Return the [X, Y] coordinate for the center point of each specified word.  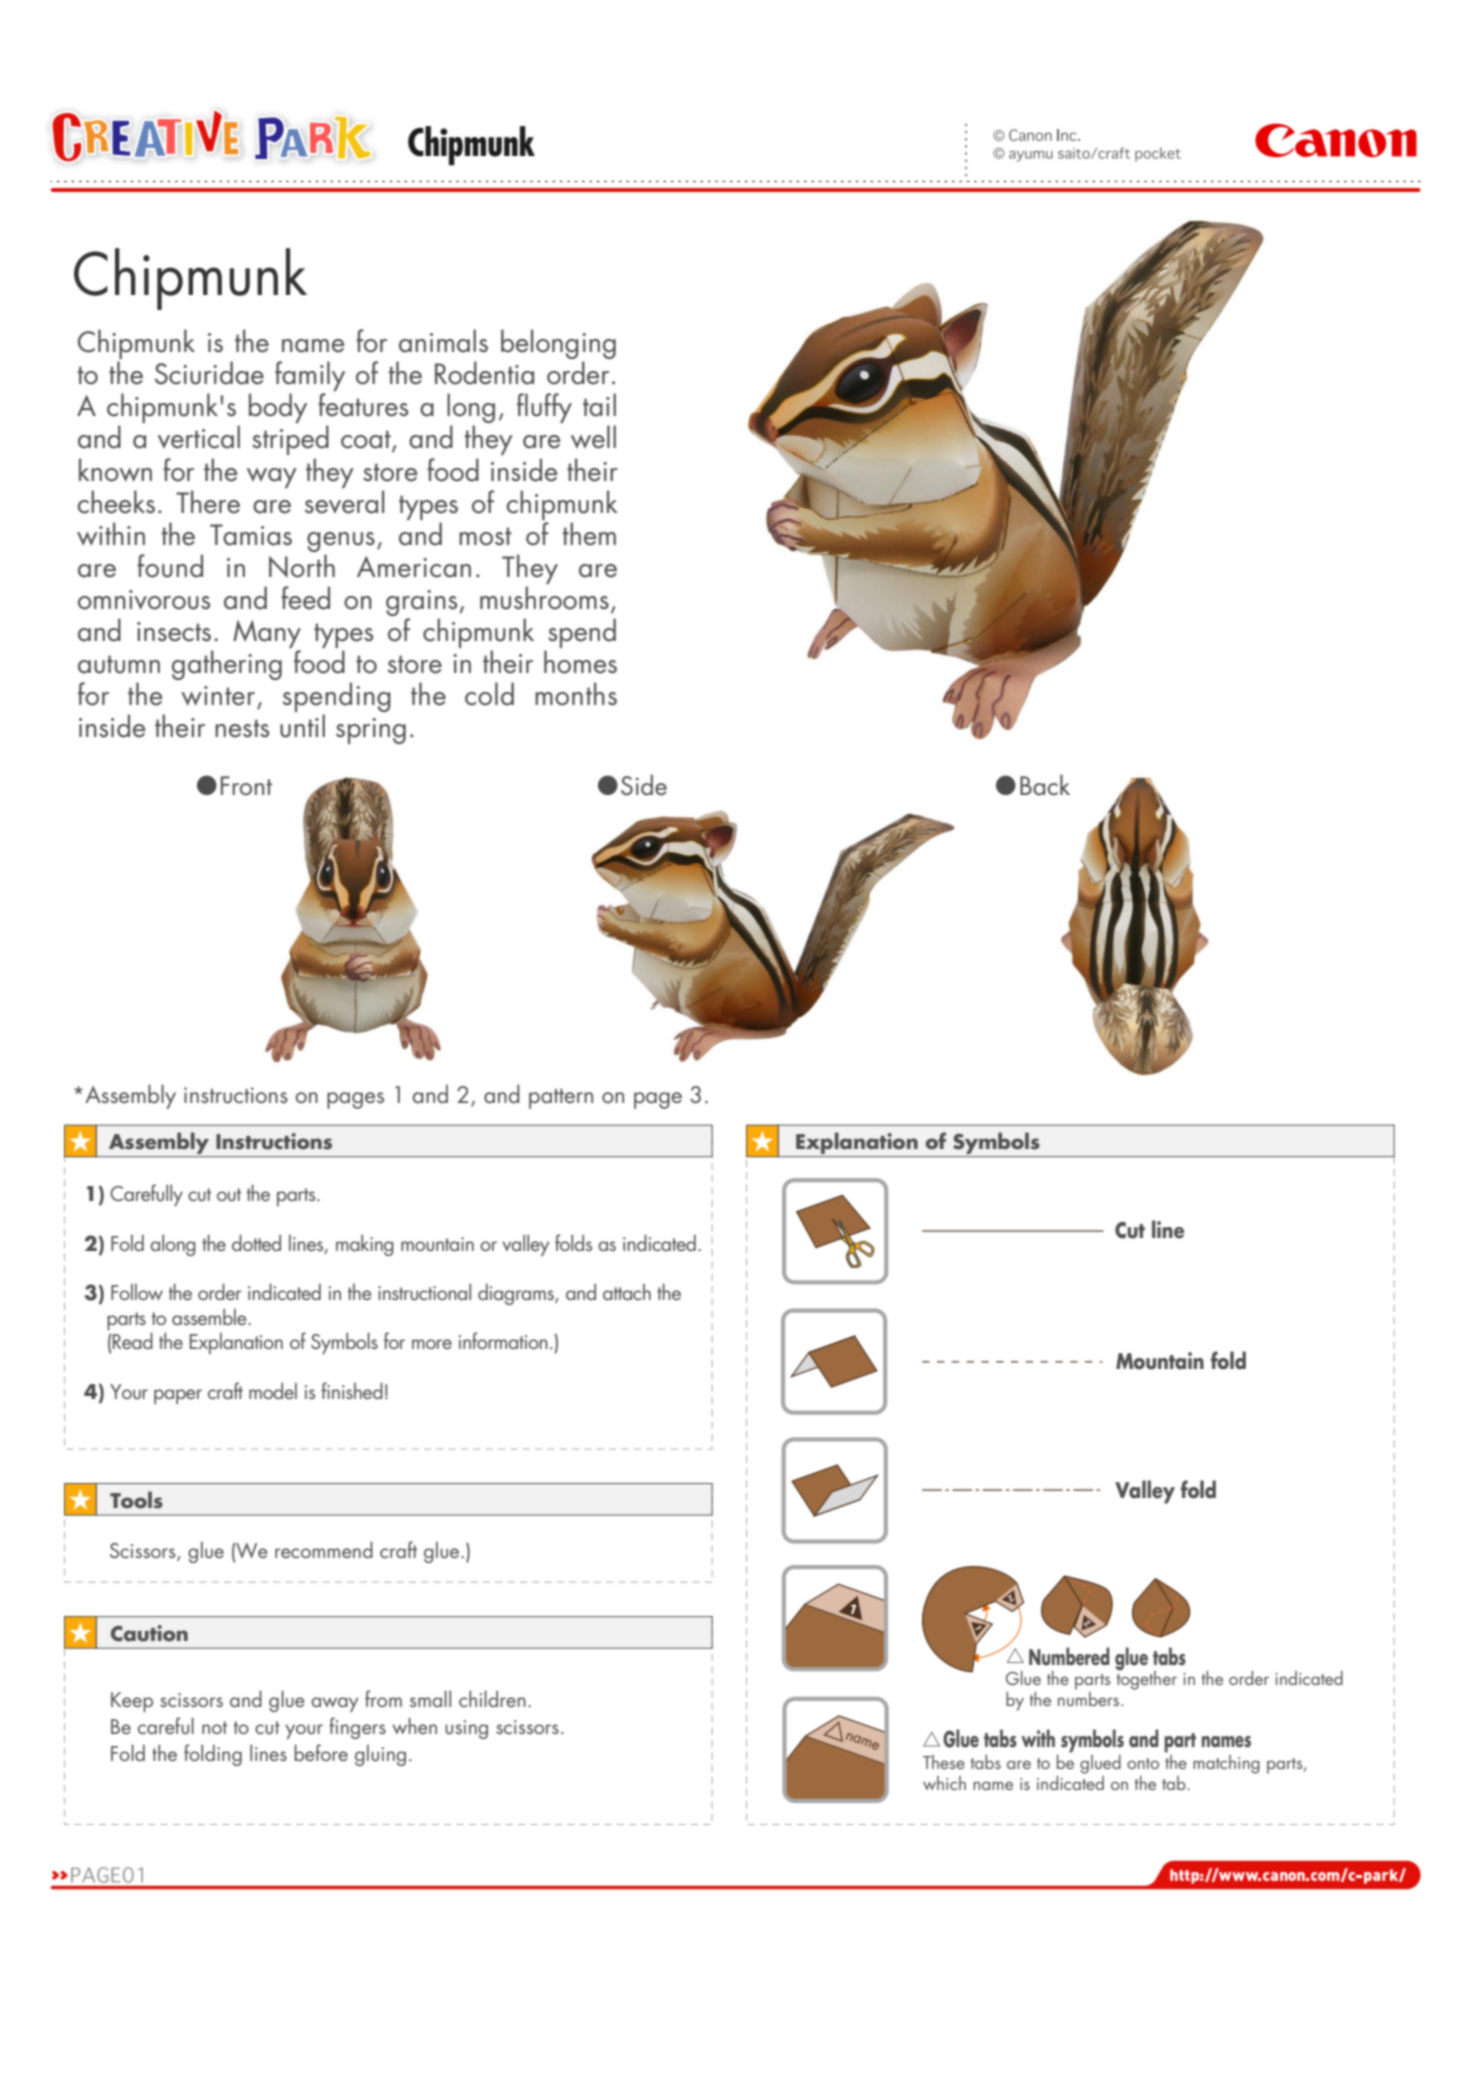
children [492, 1698]
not [214, 1727]
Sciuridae [209, 373]
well [593, 437]
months [576, 694]
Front [246, 786]
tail [599, 405]
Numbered [1069, 1656]
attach [627, 1292]
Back [1045, 785]
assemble [210, 1316]
